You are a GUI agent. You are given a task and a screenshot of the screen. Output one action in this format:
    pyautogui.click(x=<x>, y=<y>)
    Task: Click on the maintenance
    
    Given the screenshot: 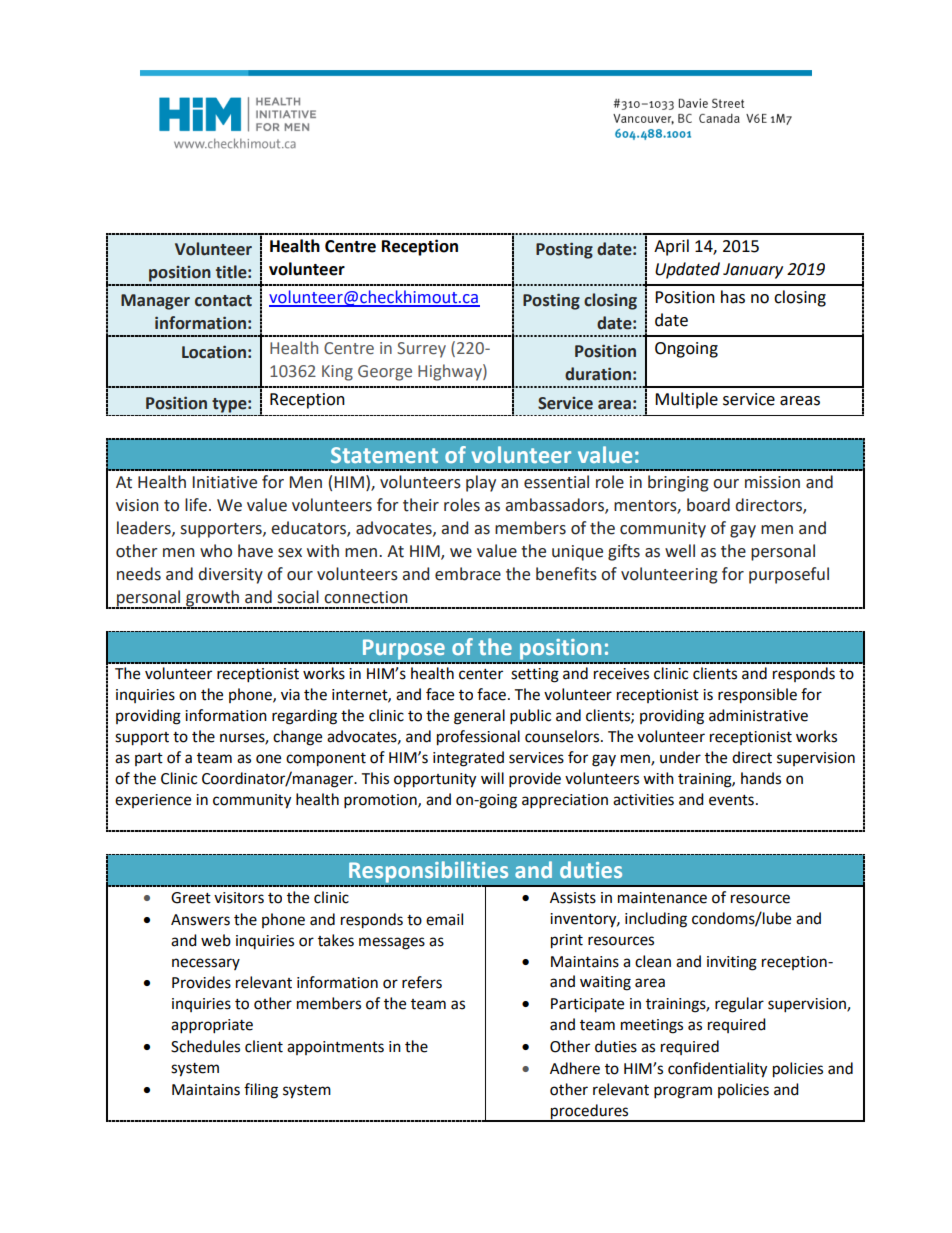 What is the action you would take?
    pyautogui.click(x=662, y=898)
